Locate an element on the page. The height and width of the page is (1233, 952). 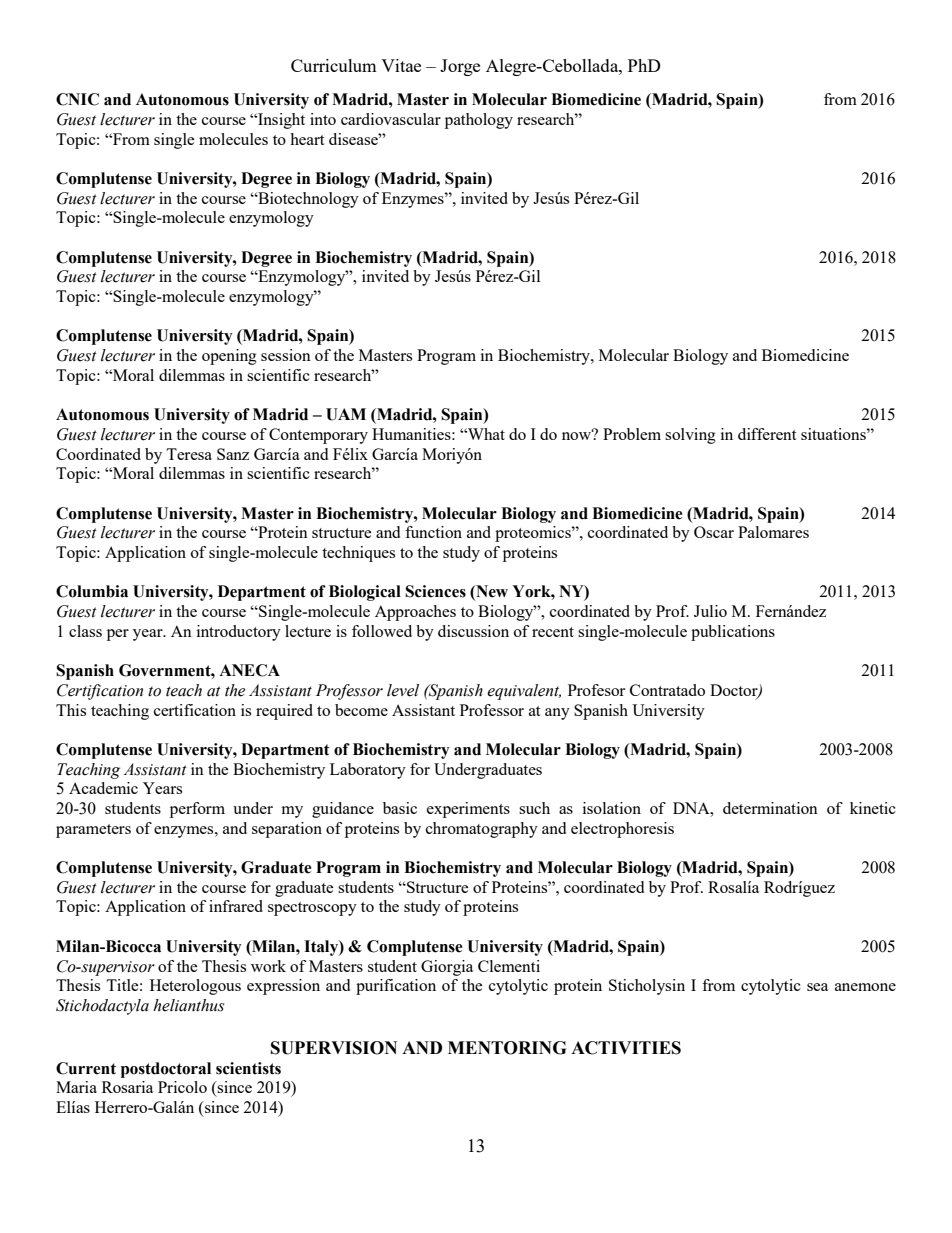
pathology is located at coordinates (479, 121).
